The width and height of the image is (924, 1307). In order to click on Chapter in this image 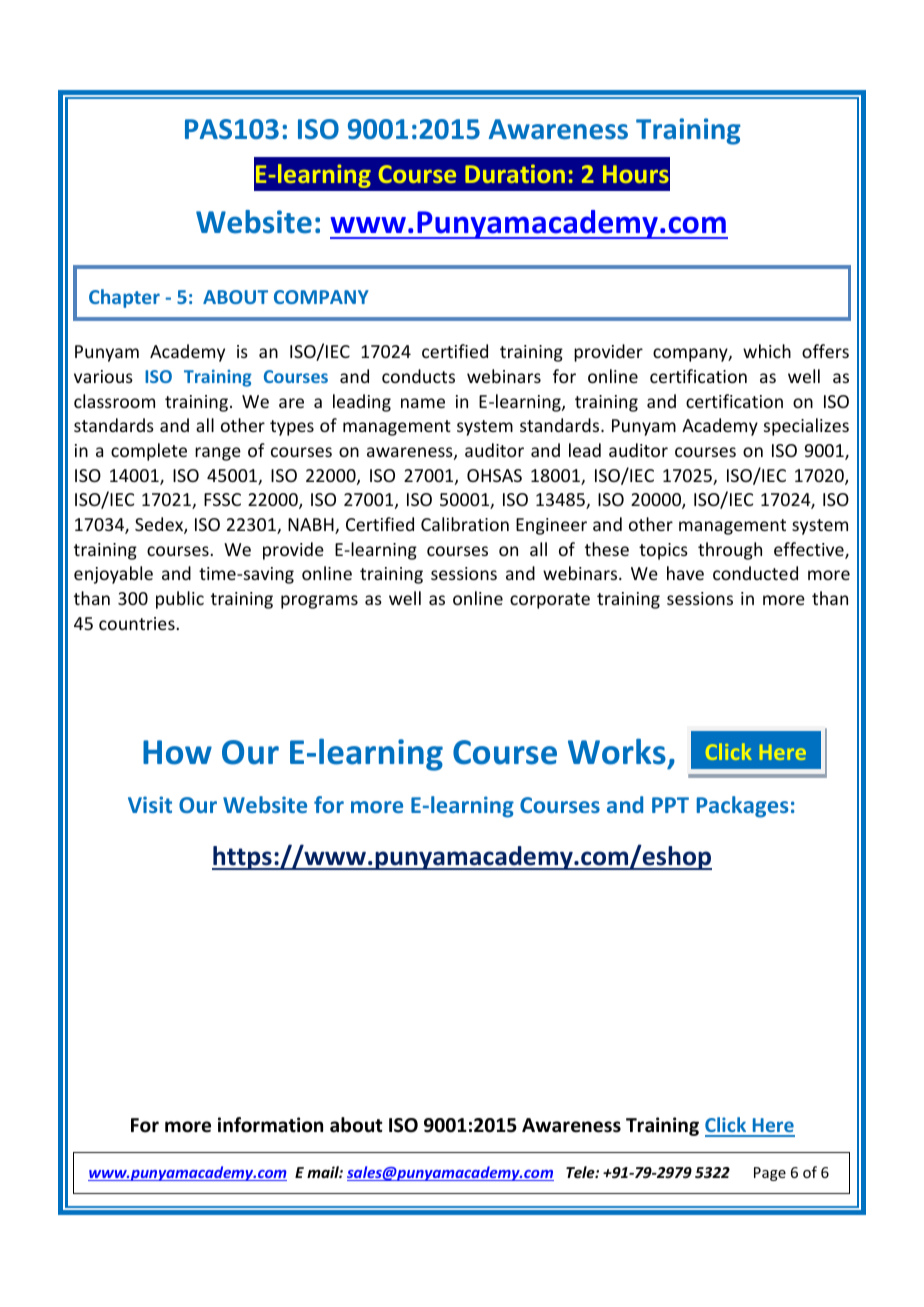, I will do `click(124, 298)`.
